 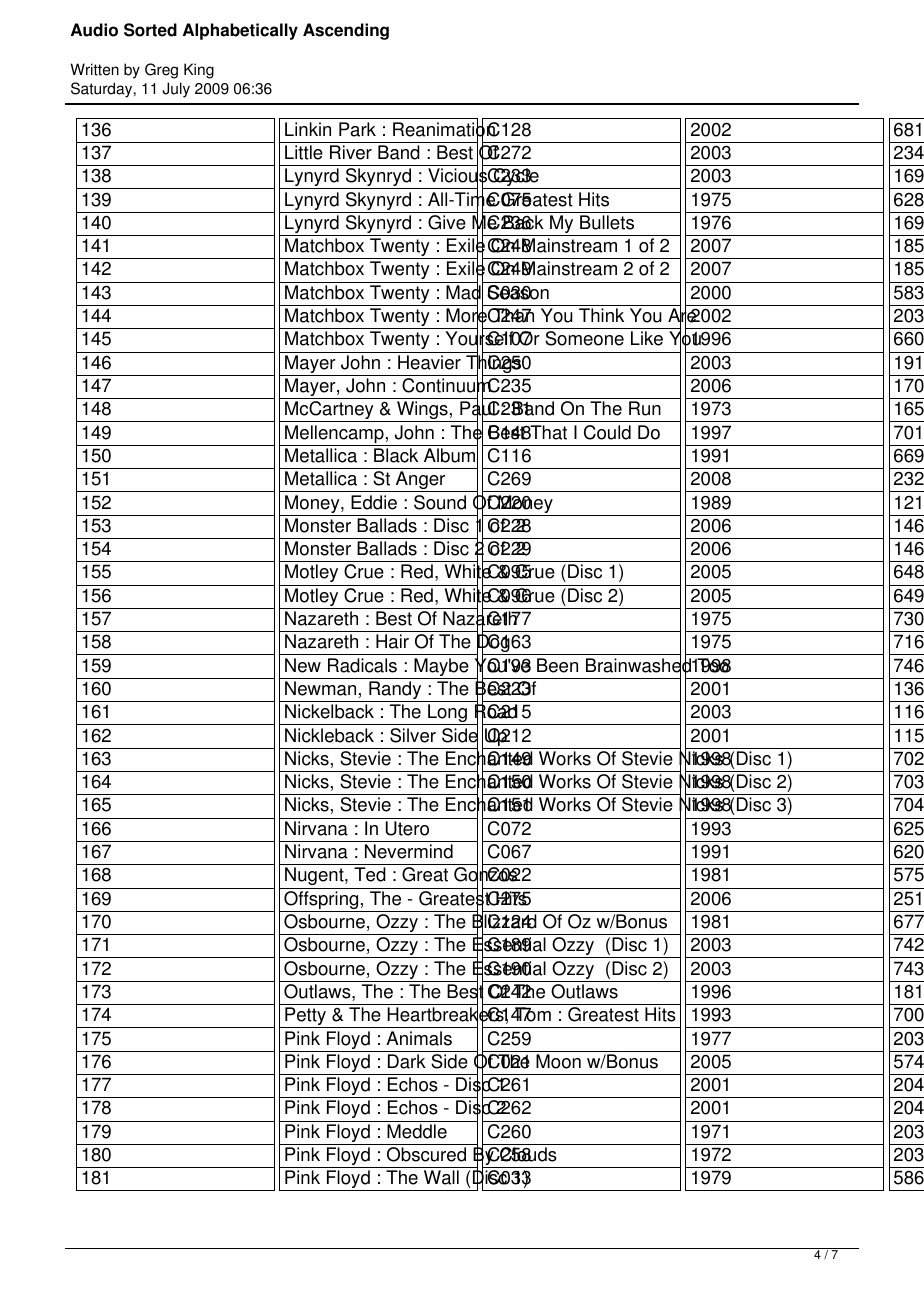 What do you see at coordinates (320, 688) in the screenshot?
I see `Newman` at bounding box center [320, 688].
